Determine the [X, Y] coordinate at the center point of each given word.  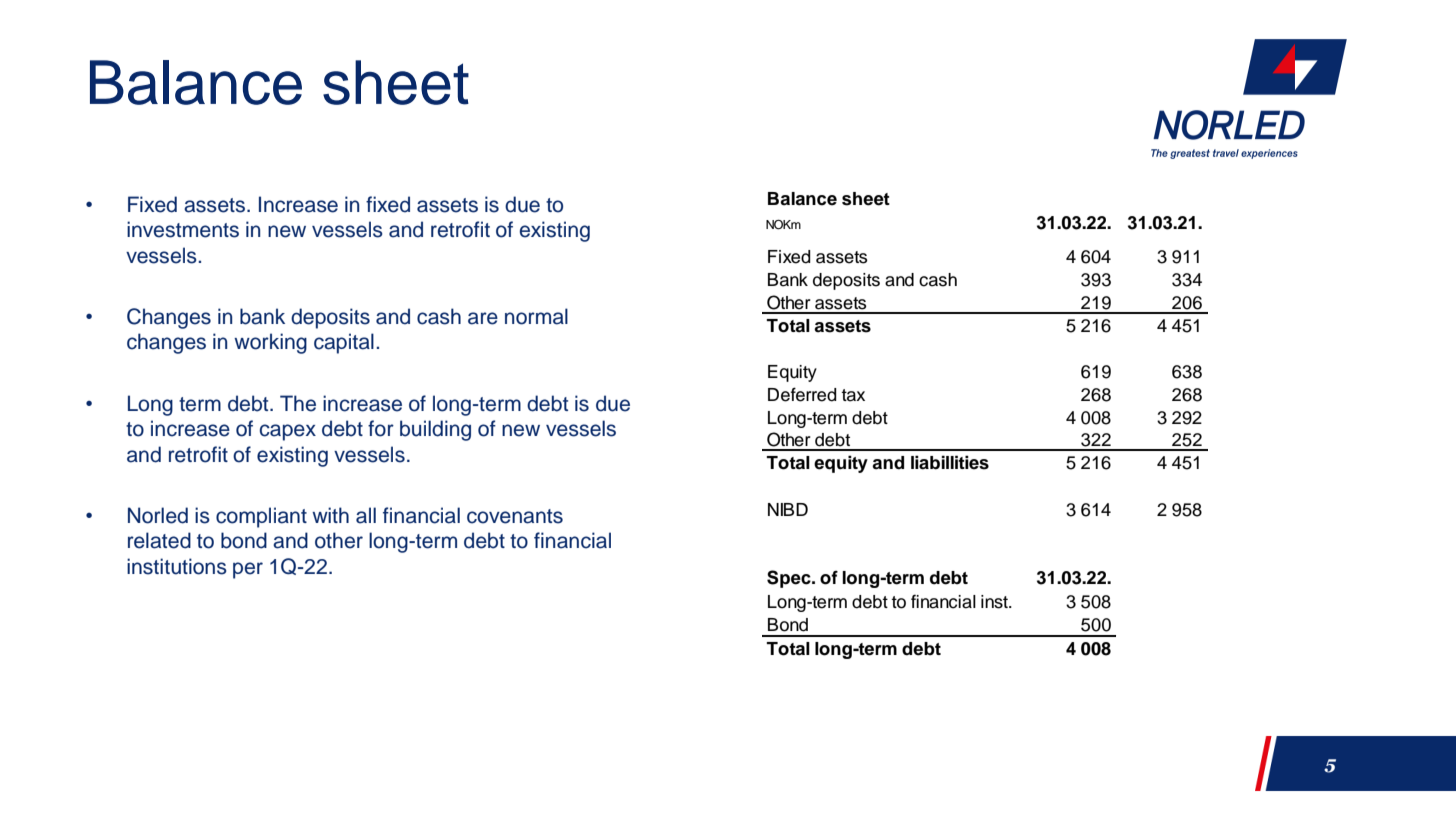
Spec [790, 579]
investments [183, 229]
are [483, 318]
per [248, 570]
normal [536, 316]
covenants [515, 516]
